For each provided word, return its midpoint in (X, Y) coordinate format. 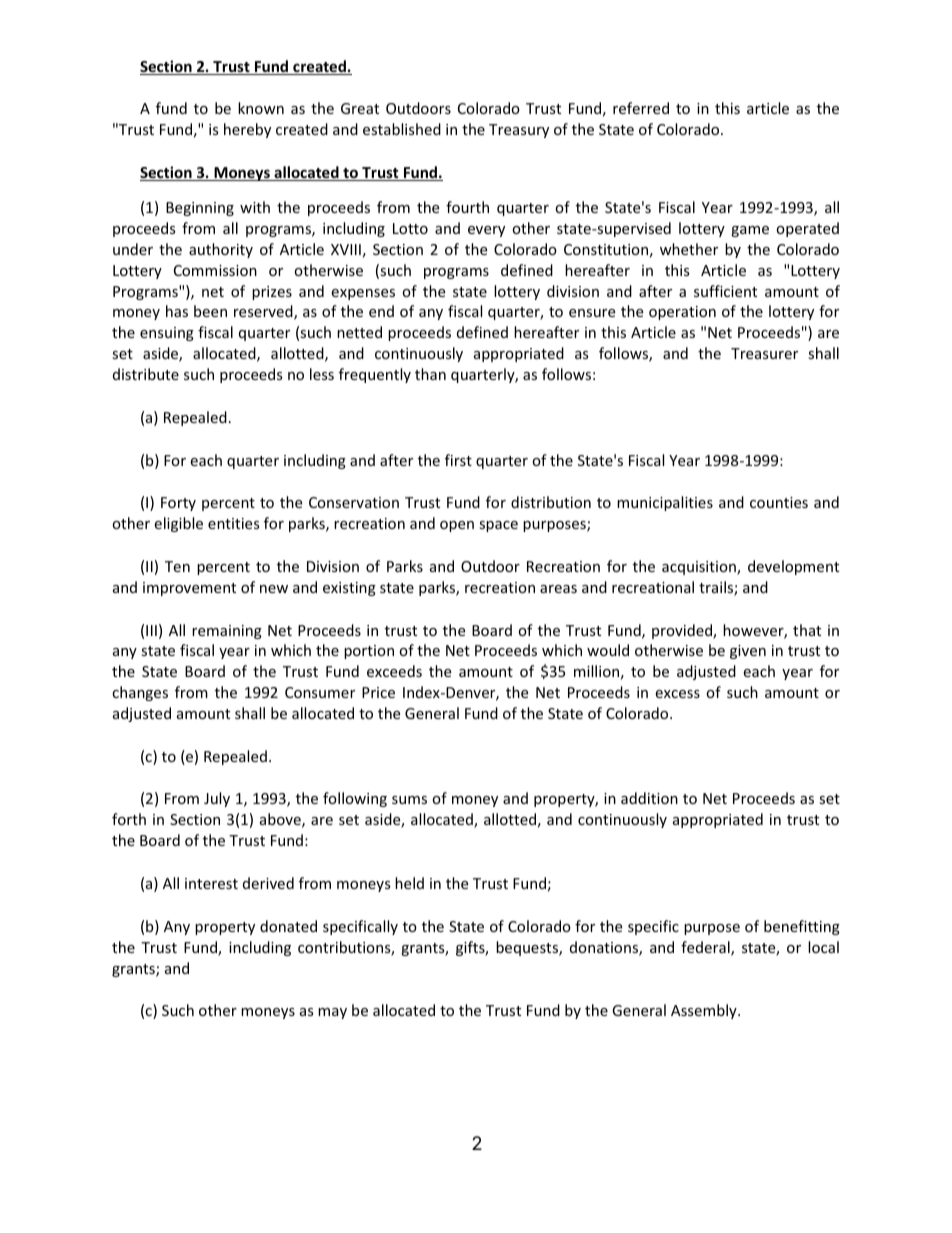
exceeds (394, 671)
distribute (146, 374)
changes (140, 693)
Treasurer (764, 353)
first (458, 460)
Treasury (519, 131)
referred (641, 108)
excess (677, 694)
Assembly (705, 1011)
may (332, 1013)
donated (288, 926)
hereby (247, 130)
